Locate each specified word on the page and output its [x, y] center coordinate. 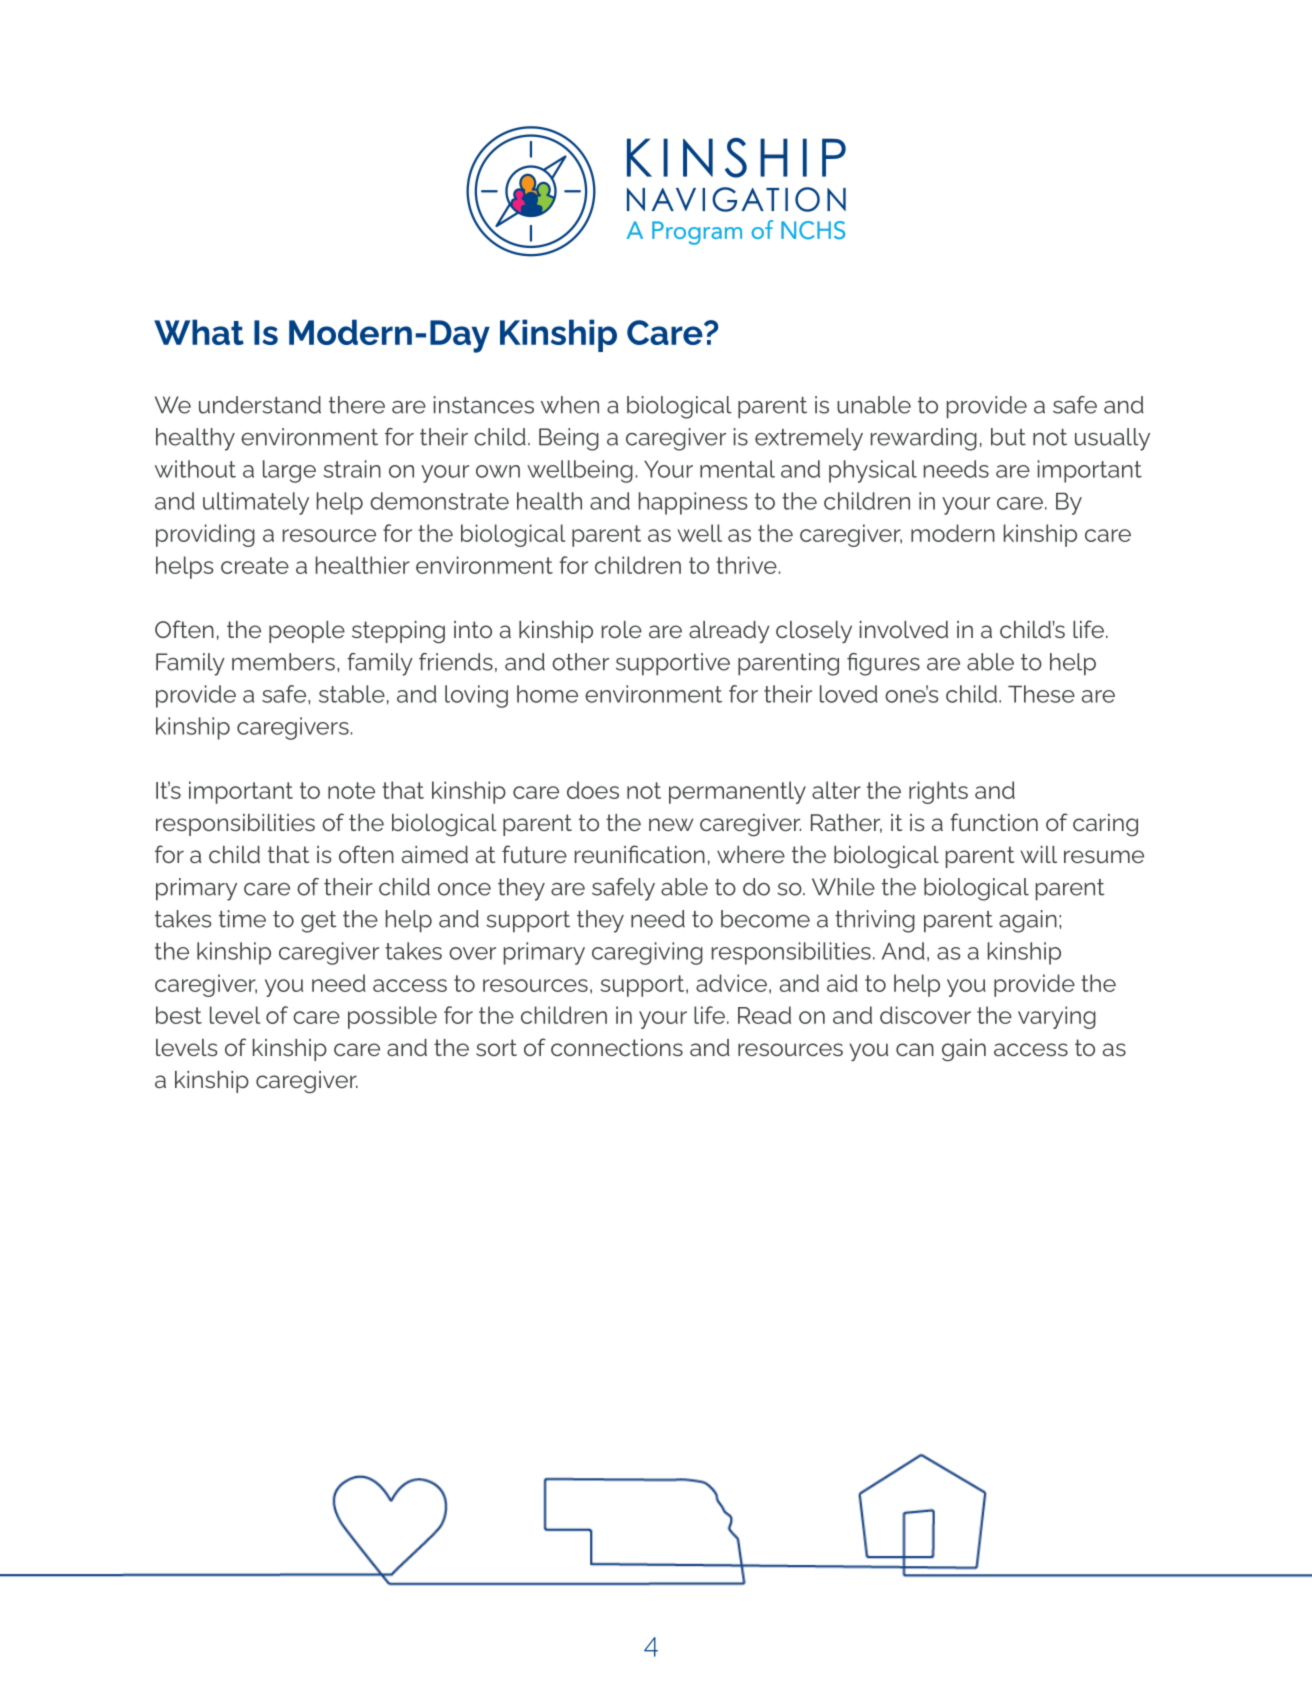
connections [617, 1047]
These [1041, 694]
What [199, 332]
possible [392, 1017]
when [570, 405]
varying [1057, 1017]
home [547, 694]
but [1008, 437]
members [283, 662]
